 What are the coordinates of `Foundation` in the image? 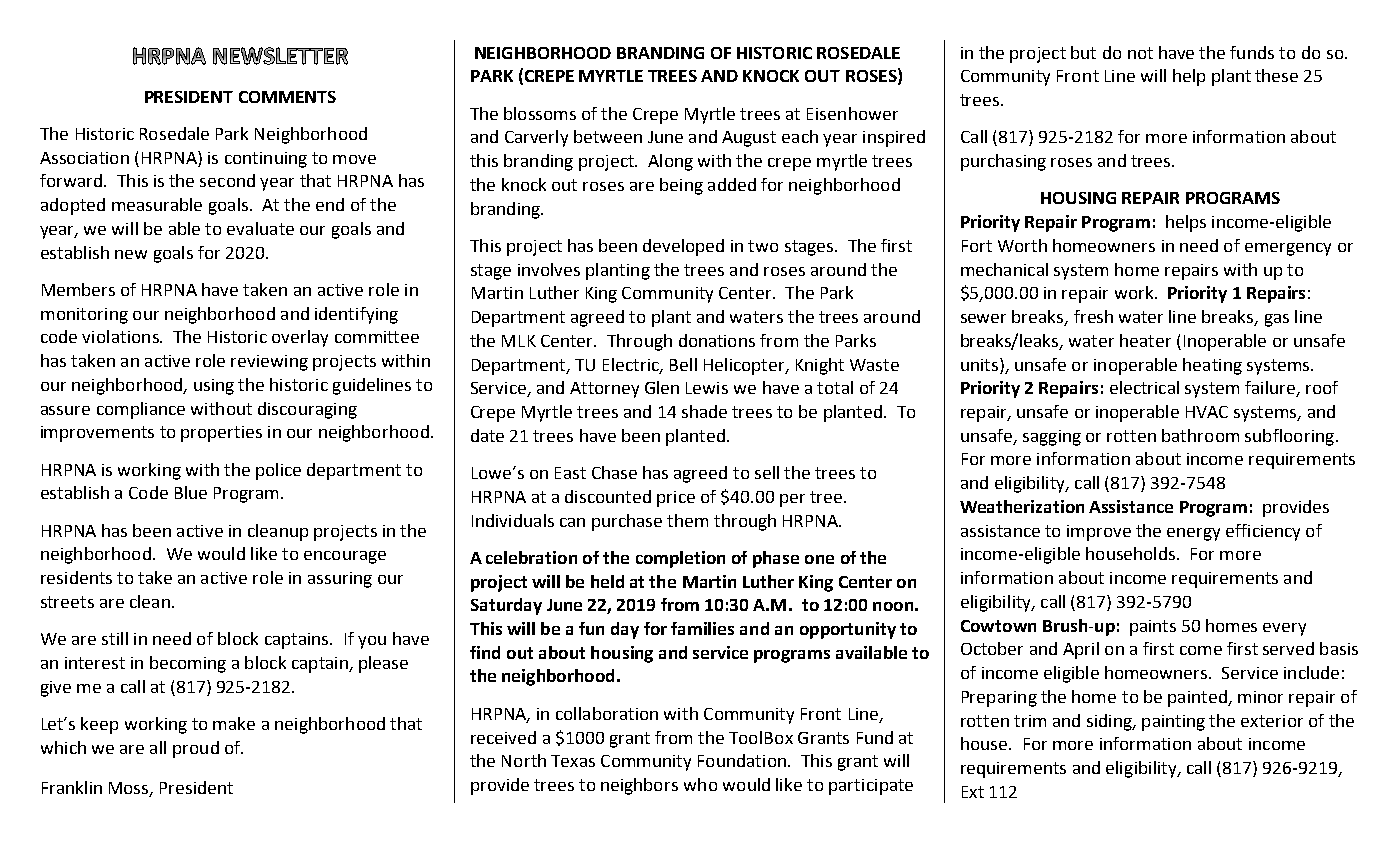 It's located at (742, 760).
